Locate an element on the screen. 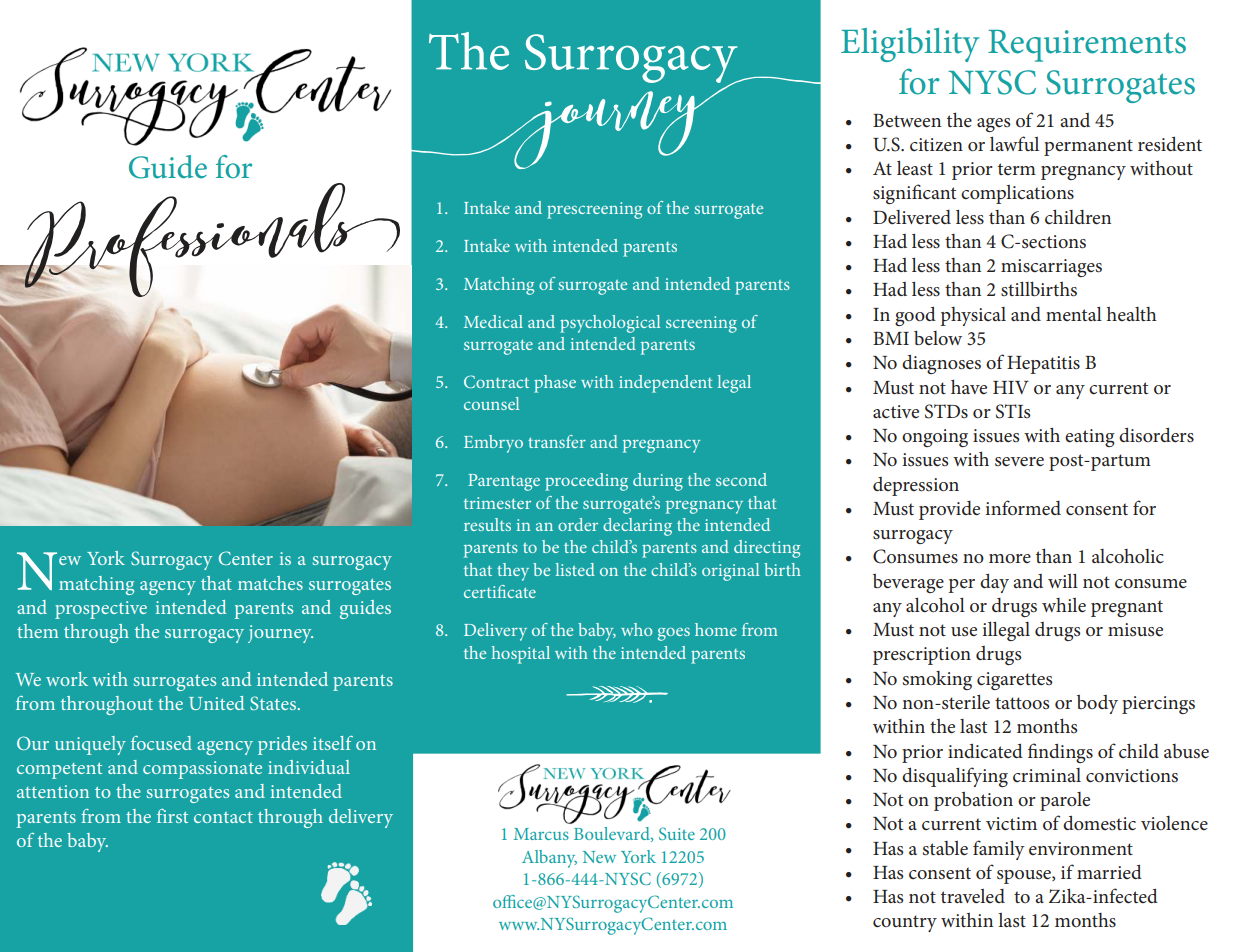 This screenshot has height=952, width=1233. first is located at coordinates (172, 816).
